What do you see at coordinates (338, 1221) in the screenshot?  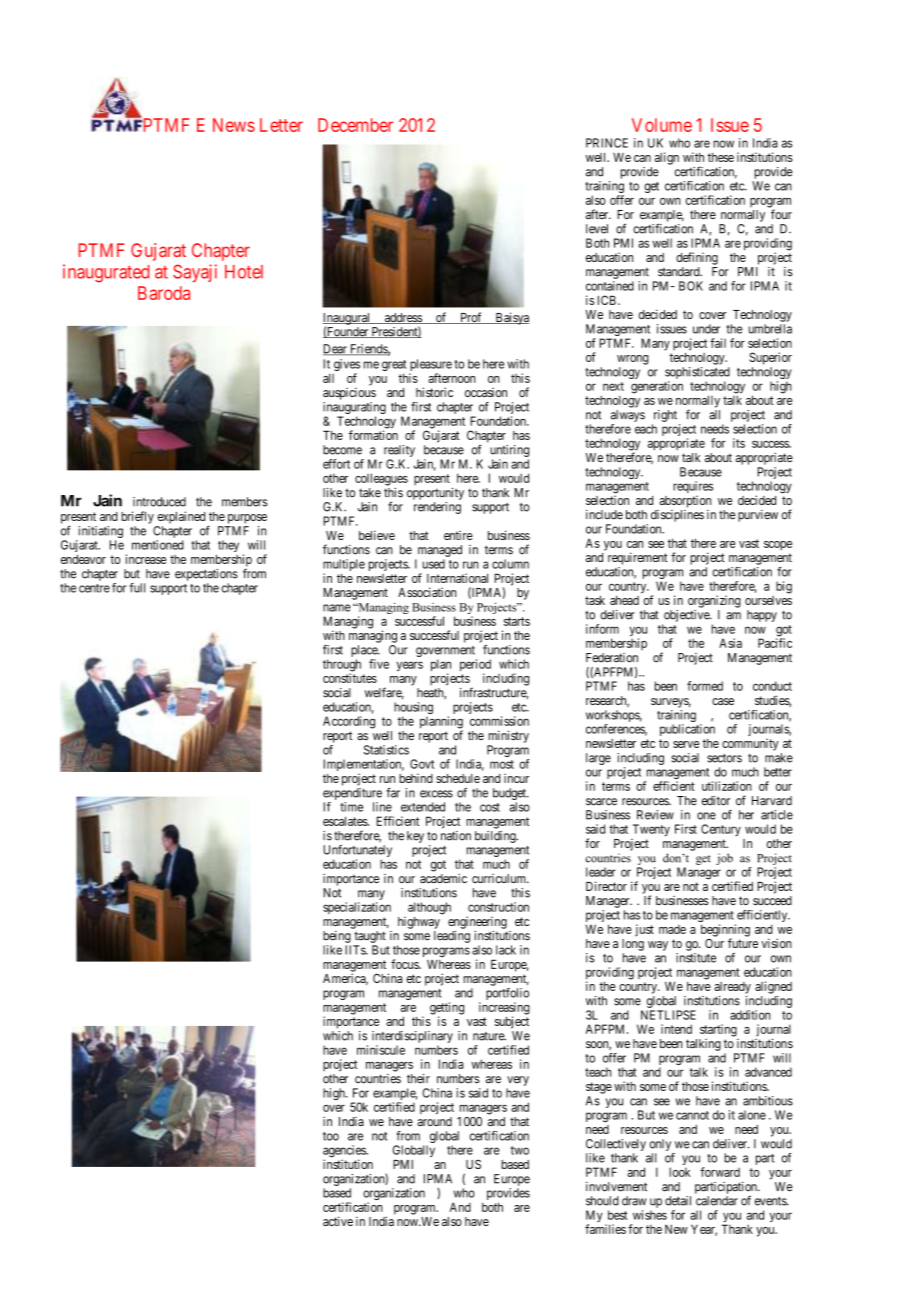 I see `active` at bounding box center [338, 1221].
